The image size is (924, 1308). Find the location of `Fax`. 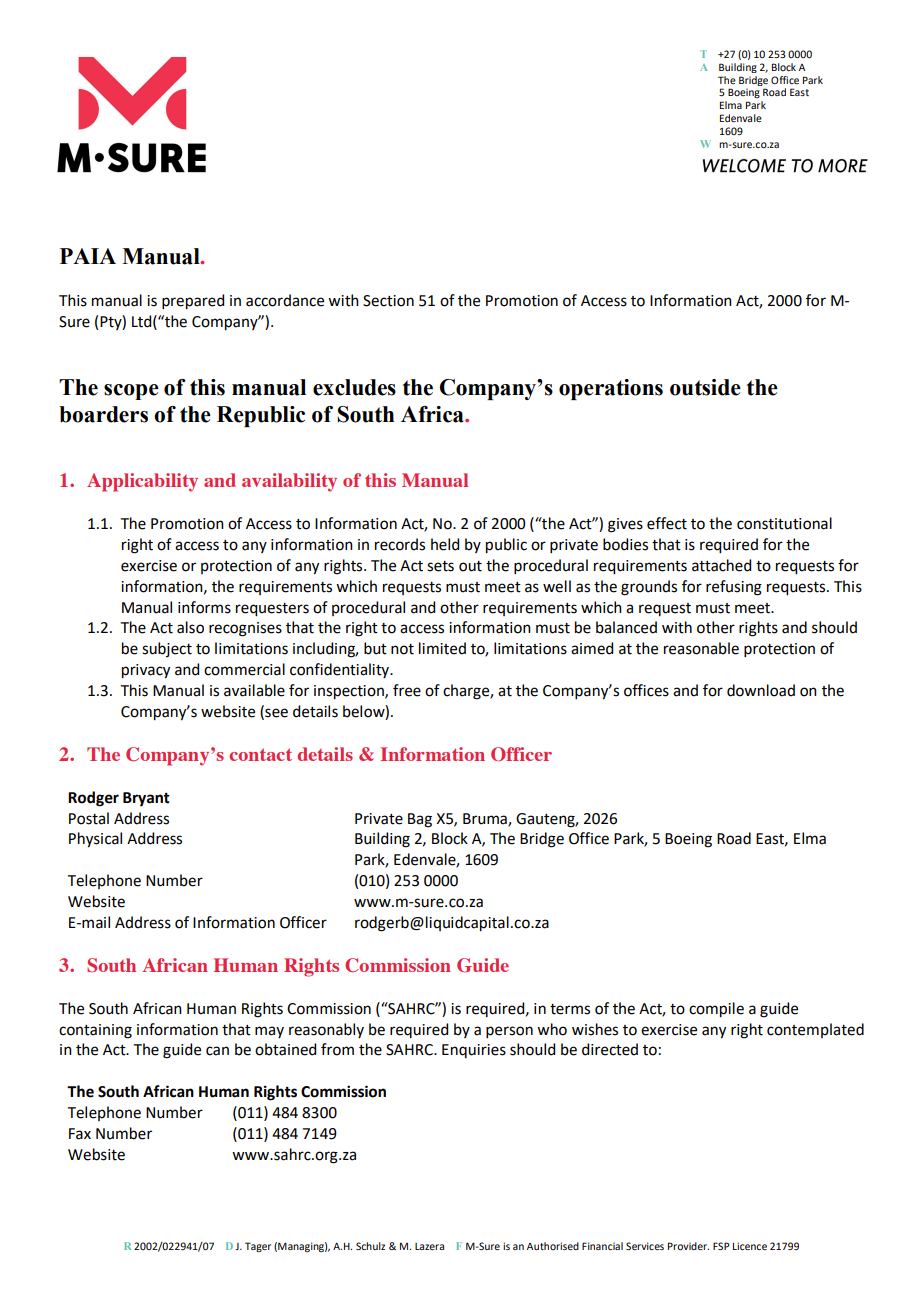

Fax is located at coordinates (80, 1134).
